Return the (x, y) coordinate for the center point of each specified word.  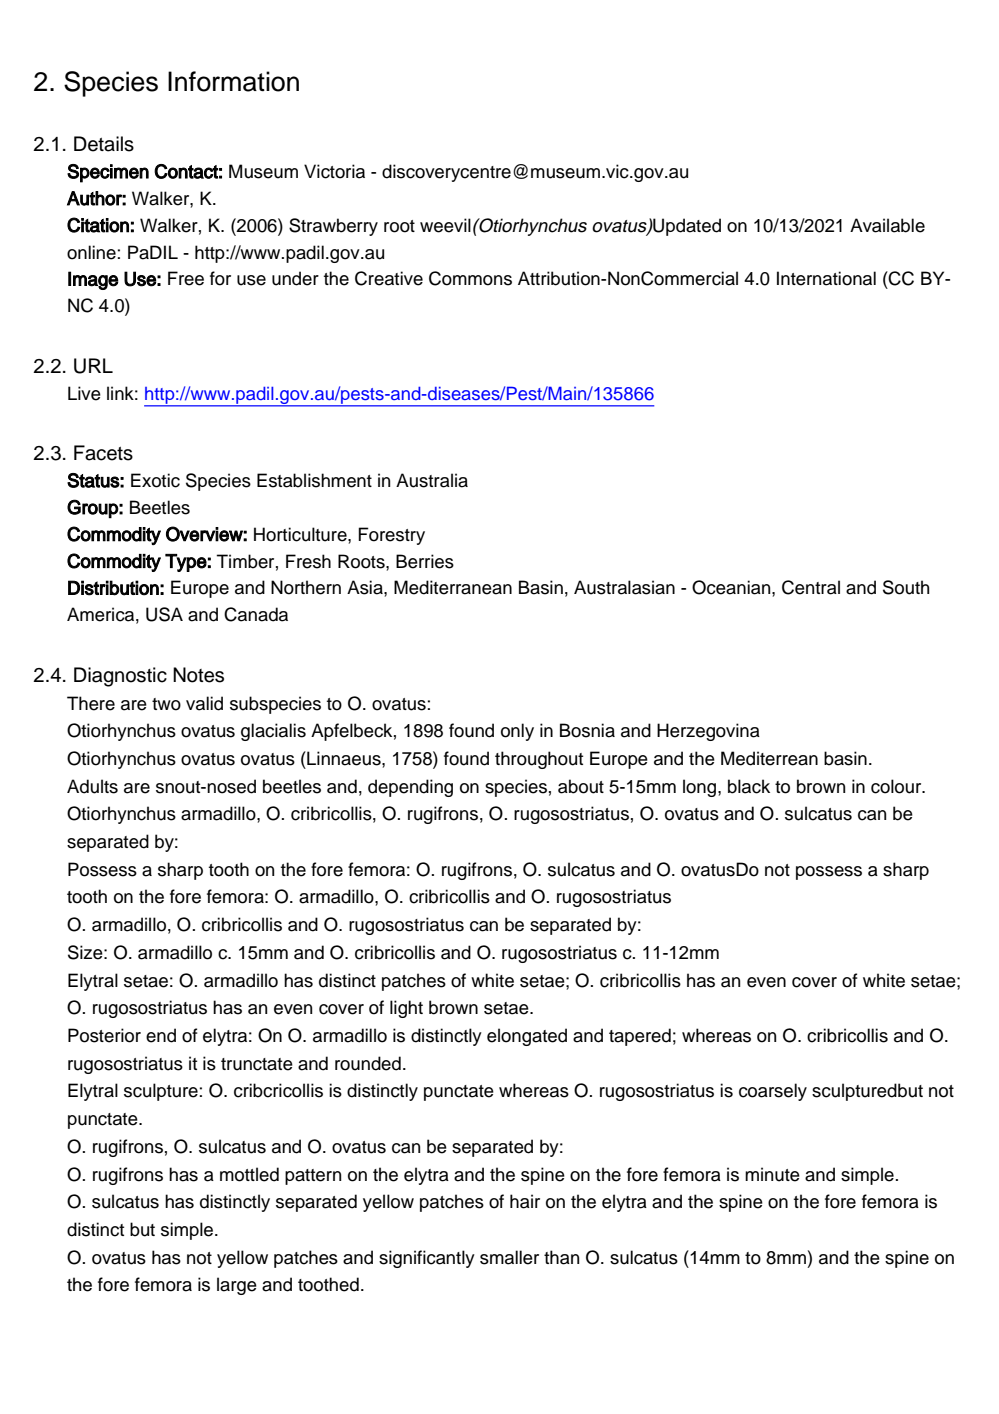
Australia (432, 480)
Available (887, 225)
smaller (509, 1257)
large (237, 1286)
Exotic (155, 480)
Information (233, 81)
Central (811, 587)
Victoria (334, 171)
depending (410, 788)
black (749, 786)
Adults (92, 786)
